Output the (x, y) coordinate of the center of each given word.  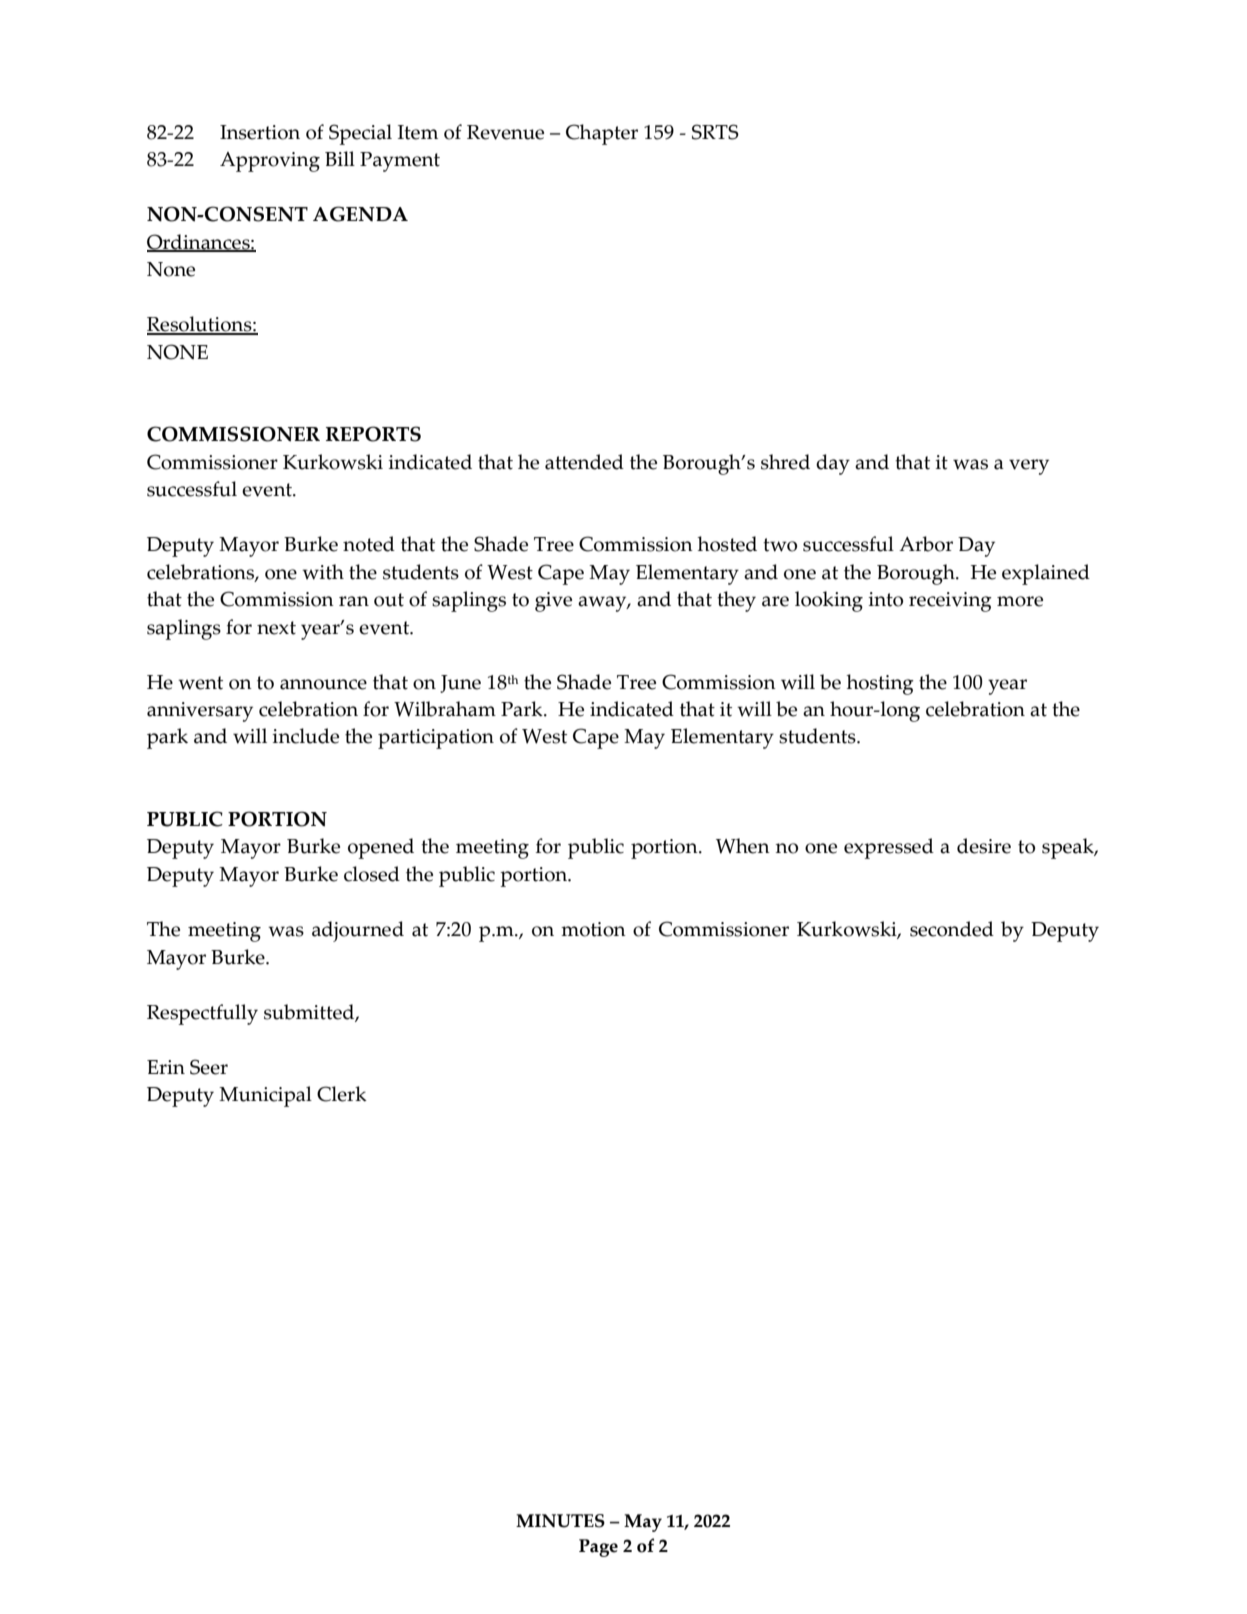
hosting (880, 684)
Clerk (342, 1094)
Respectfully (202, 1014)
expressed (889, 848)
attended (584, 462)
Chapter (602, 134)
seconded (952, 929)
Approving (270, 162)
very (1029, 467)
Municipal (265, 1096)
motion (593, 929)
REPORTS (373, 434)
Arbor (926, 544)
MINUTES (560, 1521)
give (553, 602)
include (305, 736)
